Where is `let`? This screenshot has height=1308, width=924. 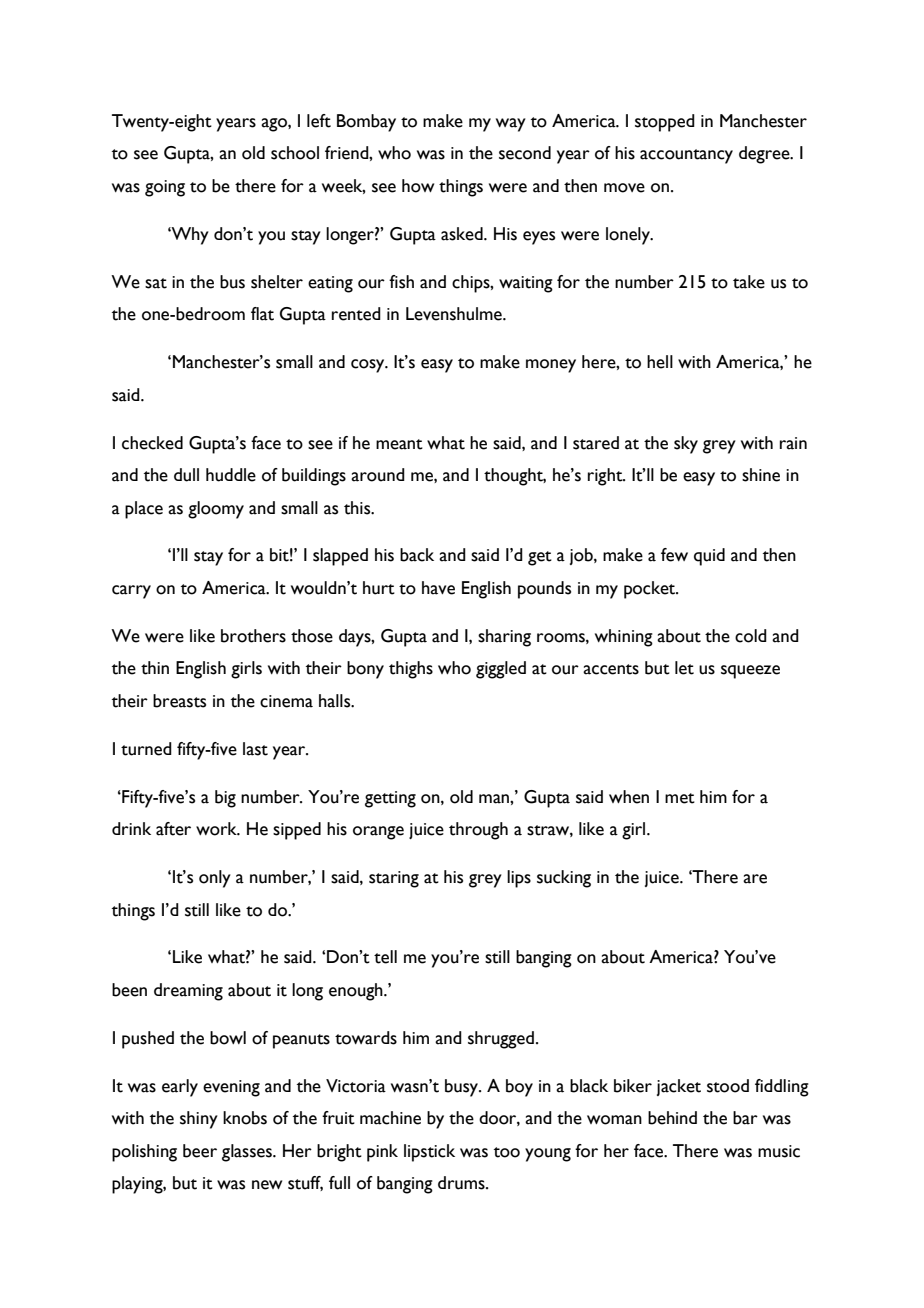 let is located at coordinates (684, 668).
